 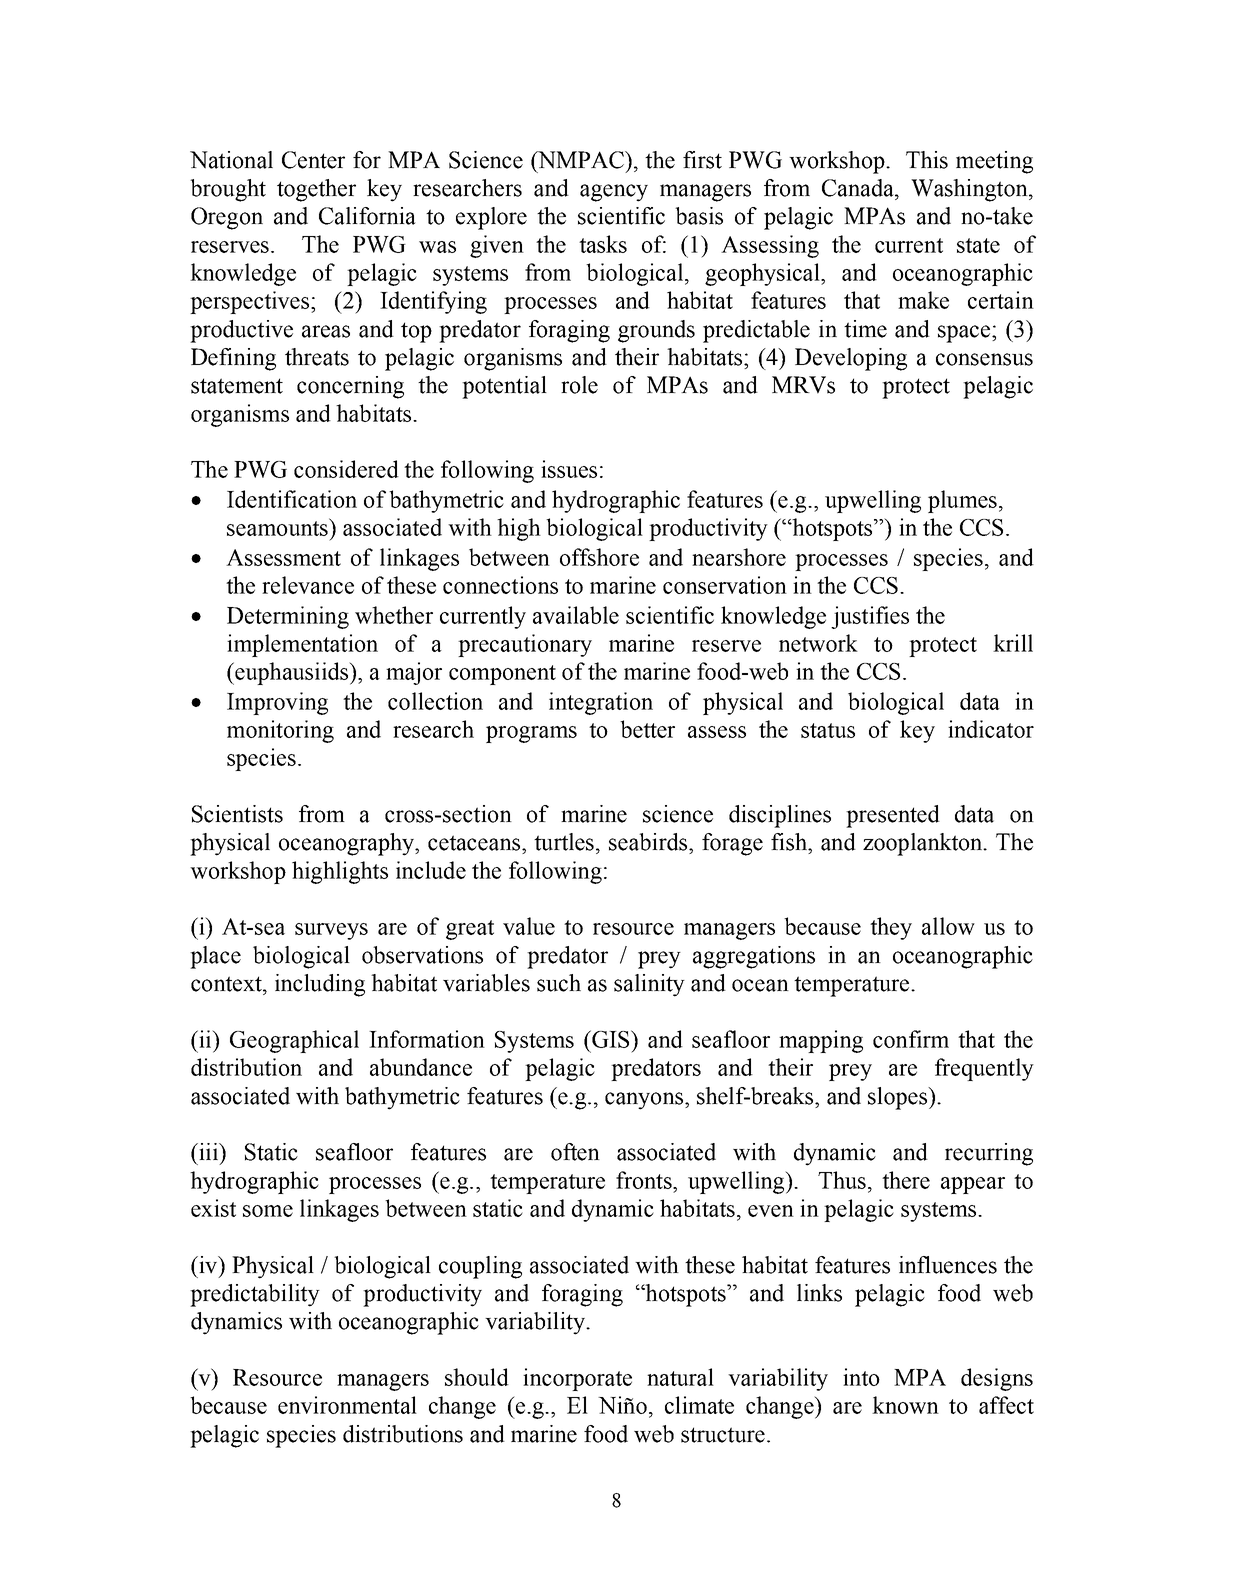 I want to click on agency, so click(x=614, y=193).
